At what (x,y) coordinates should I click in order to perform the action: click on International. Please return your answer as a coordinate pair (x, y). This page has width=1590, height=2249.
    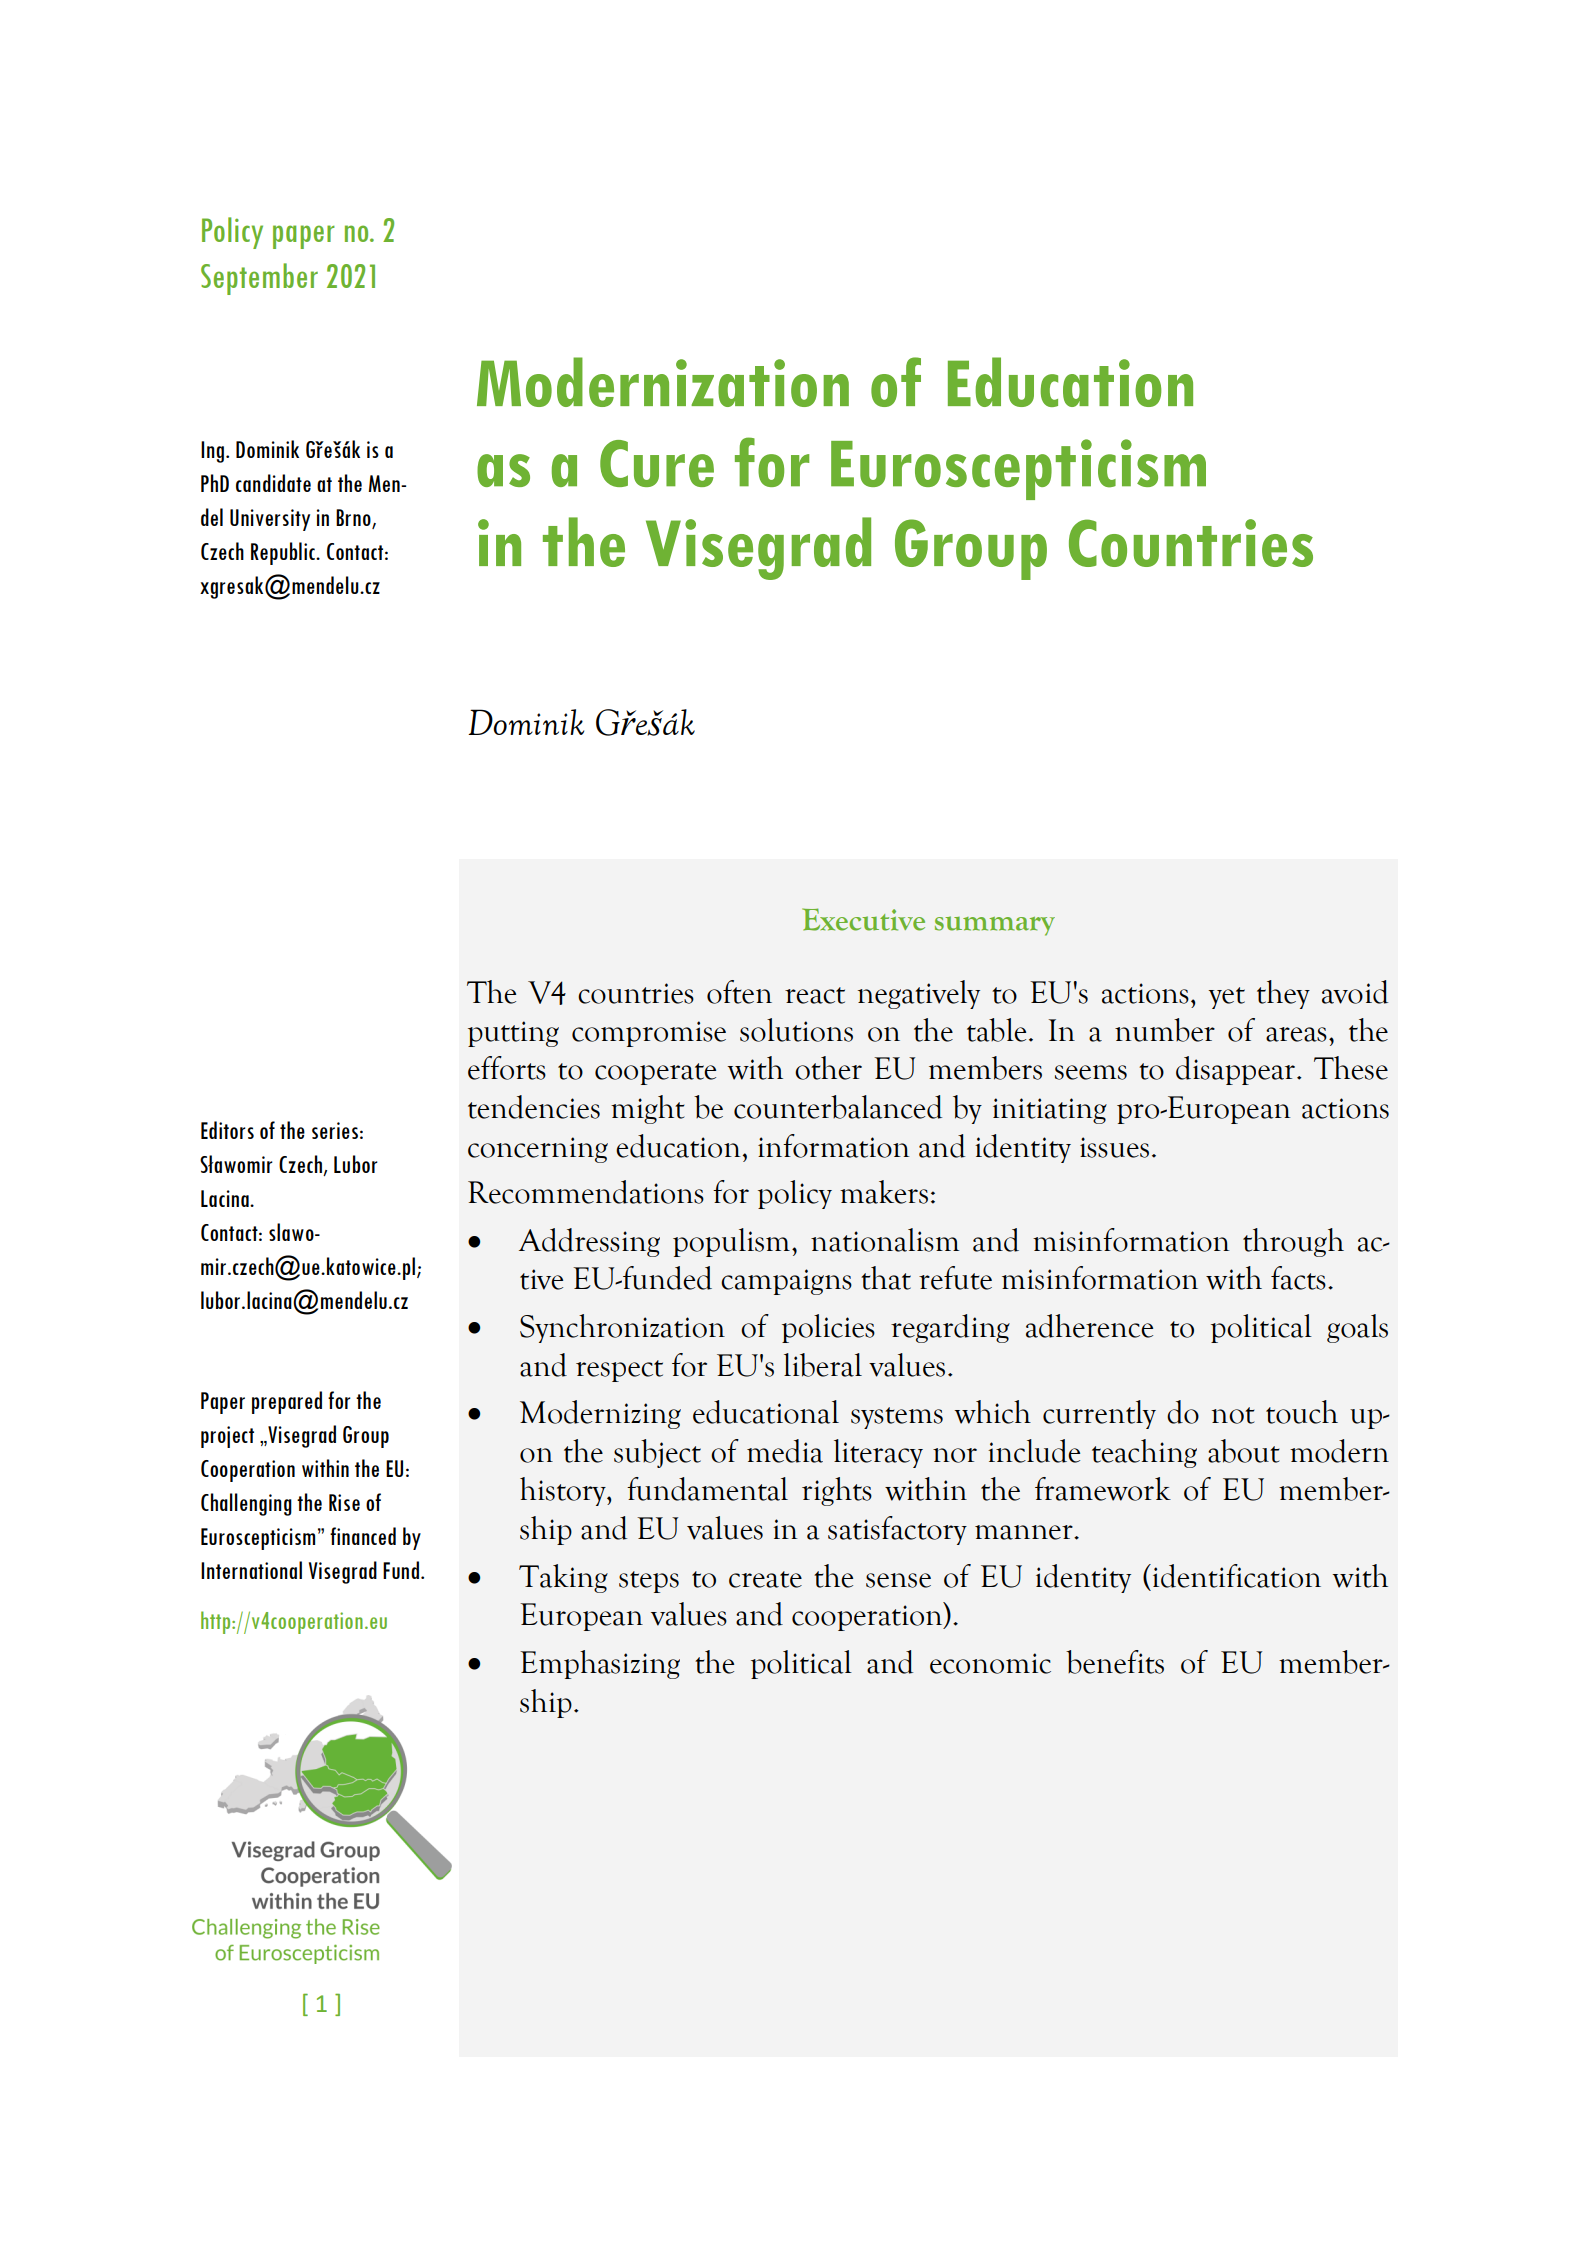
    Looking at the image, I should click on (251, 1570).
